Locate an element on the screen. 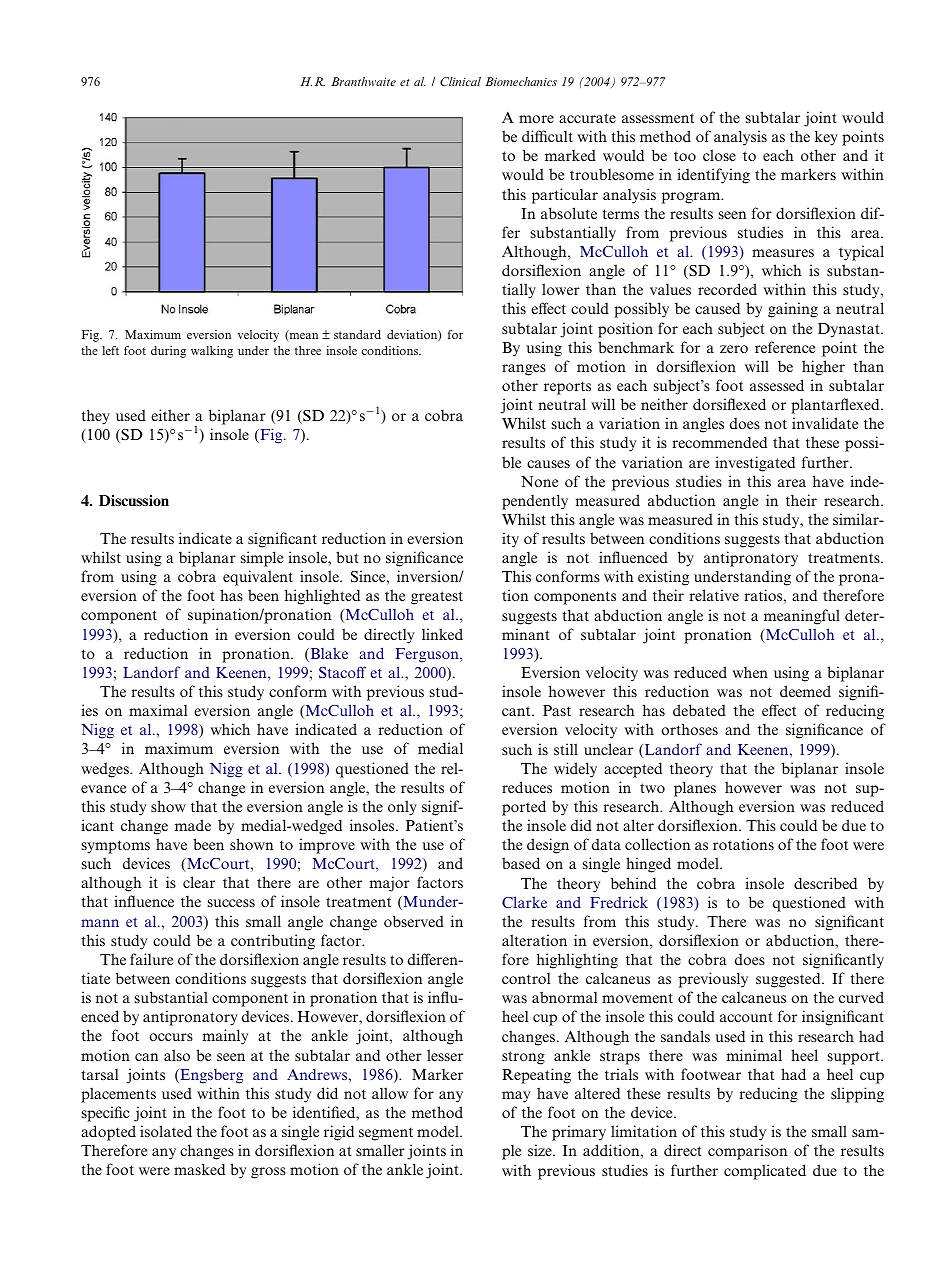 The height and width of the screenshot is (1271, 952). key is located at coordinates (826, 138).
